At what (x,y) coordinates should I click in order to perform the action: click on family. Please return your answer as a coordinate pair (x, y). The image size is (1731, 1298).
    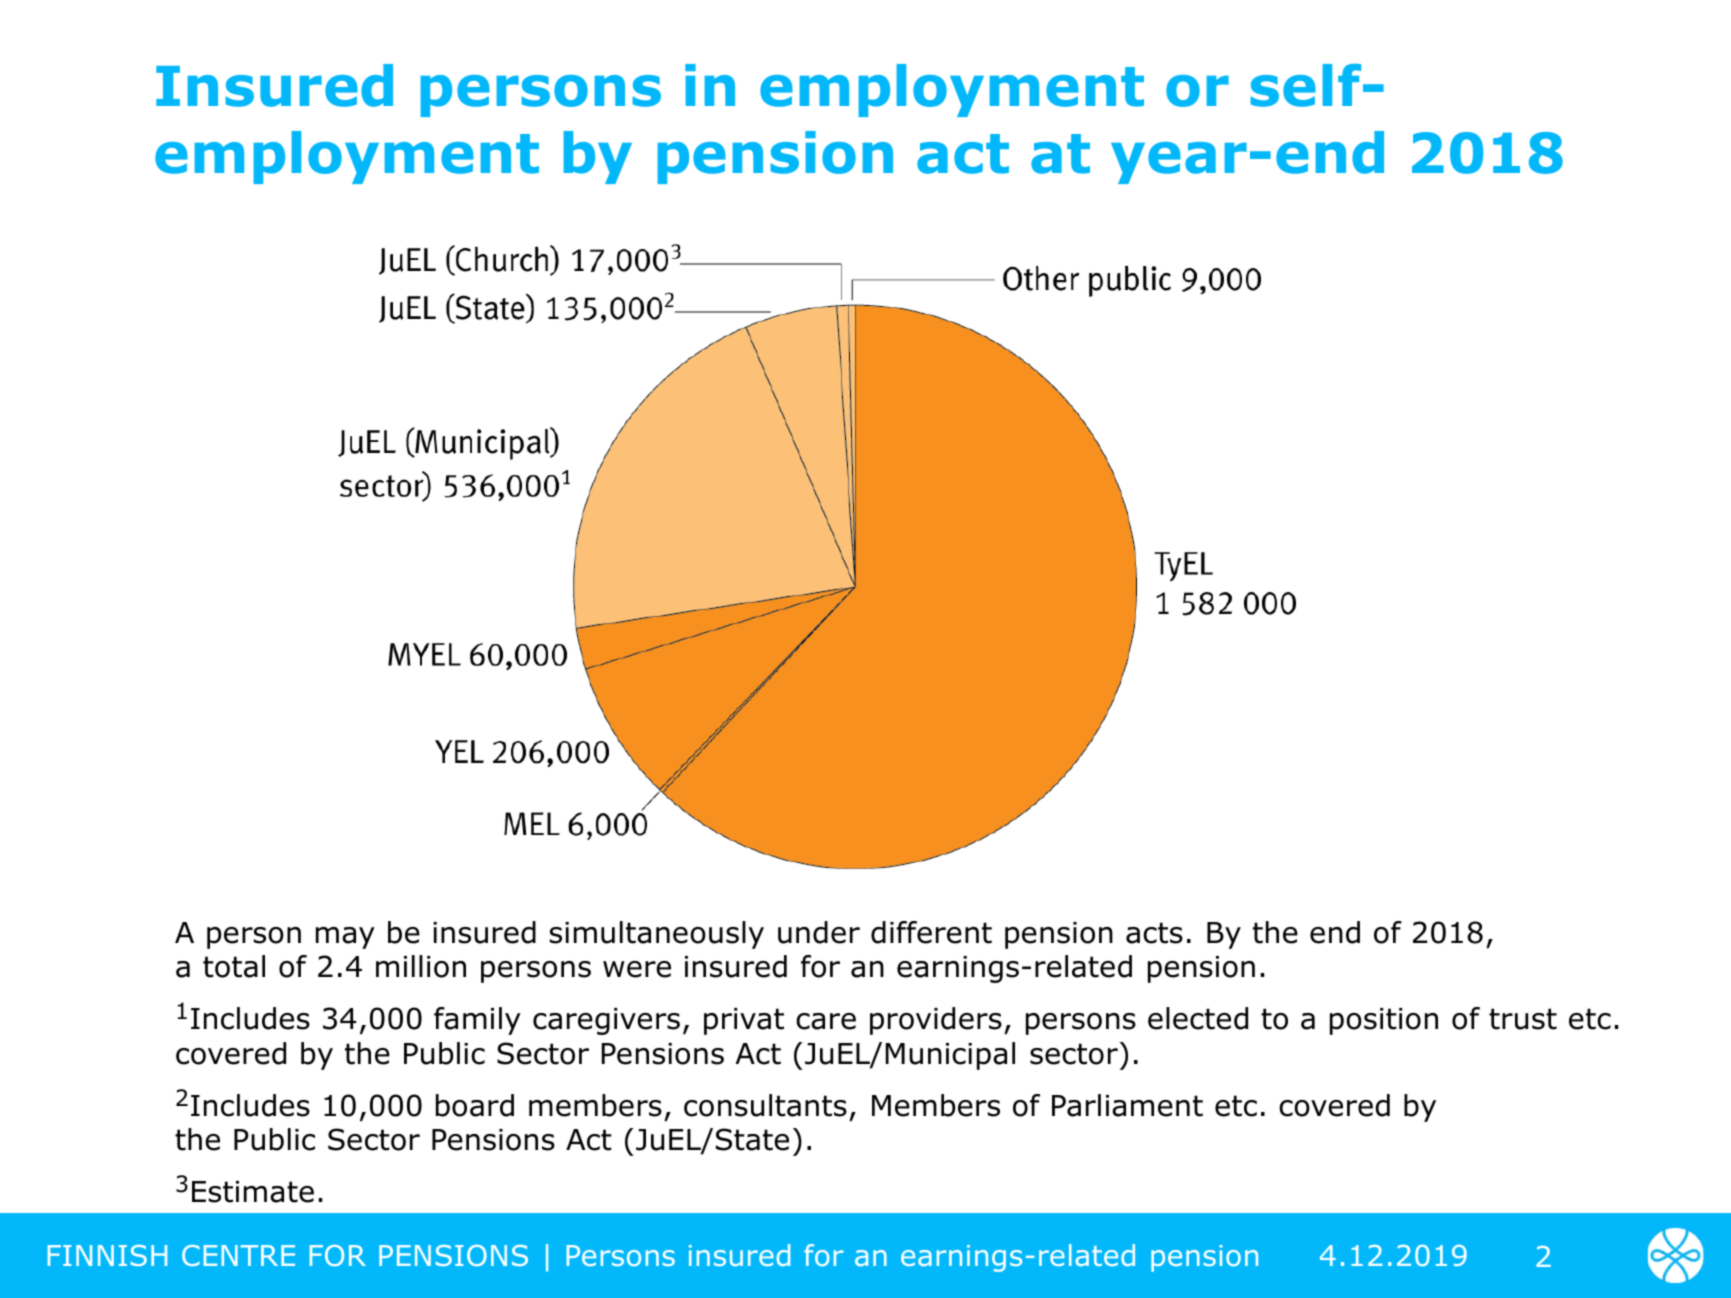
    Looking at the image, I should click on (477, 1021).
